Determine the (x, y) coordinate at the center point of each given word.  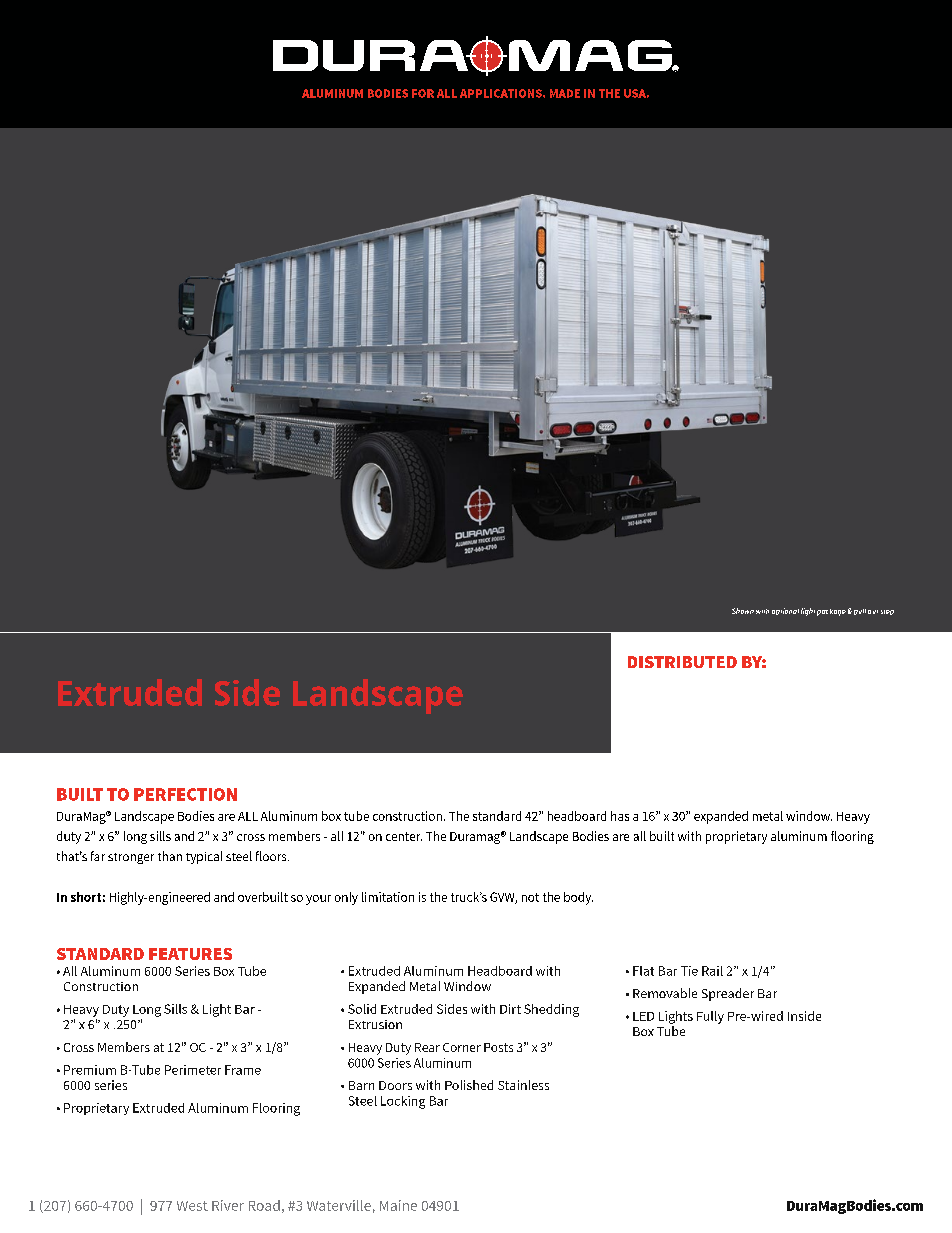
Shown (743, 611)
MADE (565, 93)
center (404, 836)
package (831, 612)
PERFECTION (185, 794)
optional (785, 611)
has (620, 816)
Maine (398, 1205)
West (192, 1206)
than (170, 856)
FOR (423, 93)
